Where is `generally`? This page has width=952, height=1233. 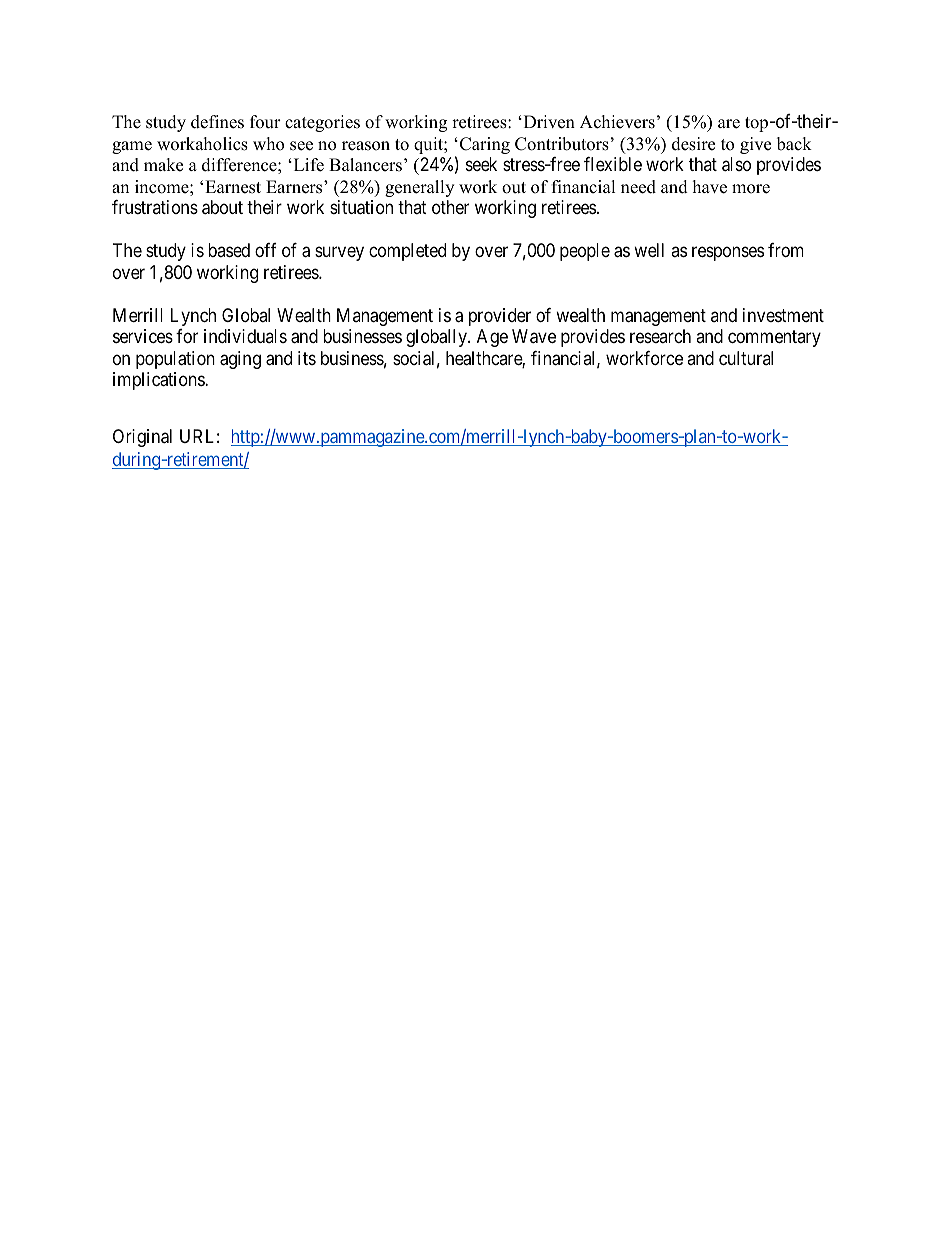 generally is located at coordinates (419, 188).
